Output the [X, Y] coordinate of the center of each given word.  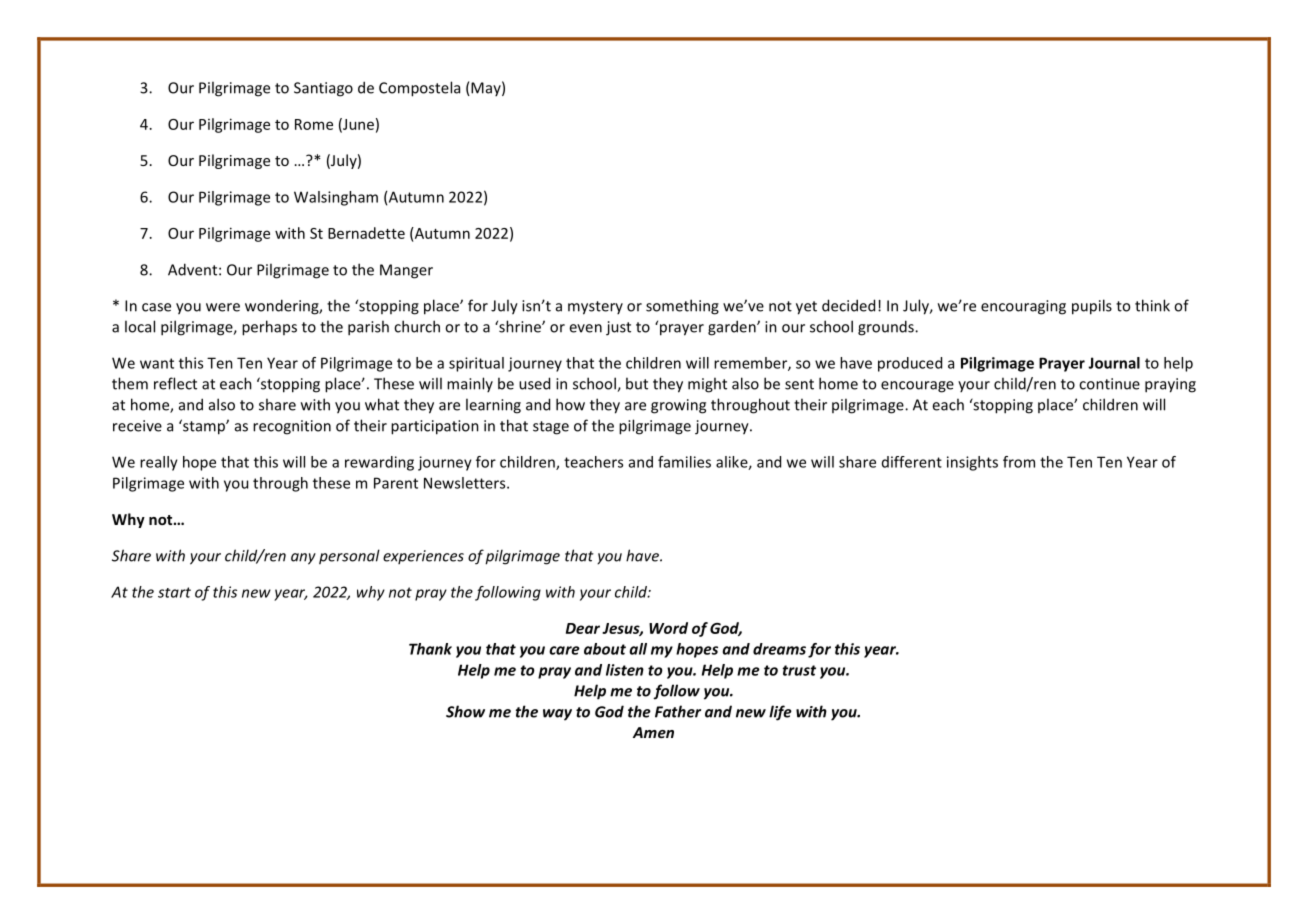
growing [678, 406]
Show [465, 711]
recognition [292, 427]
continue [1109, 384]
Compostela [419, 89]
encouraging [1023, 307]
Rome [314, 124]
